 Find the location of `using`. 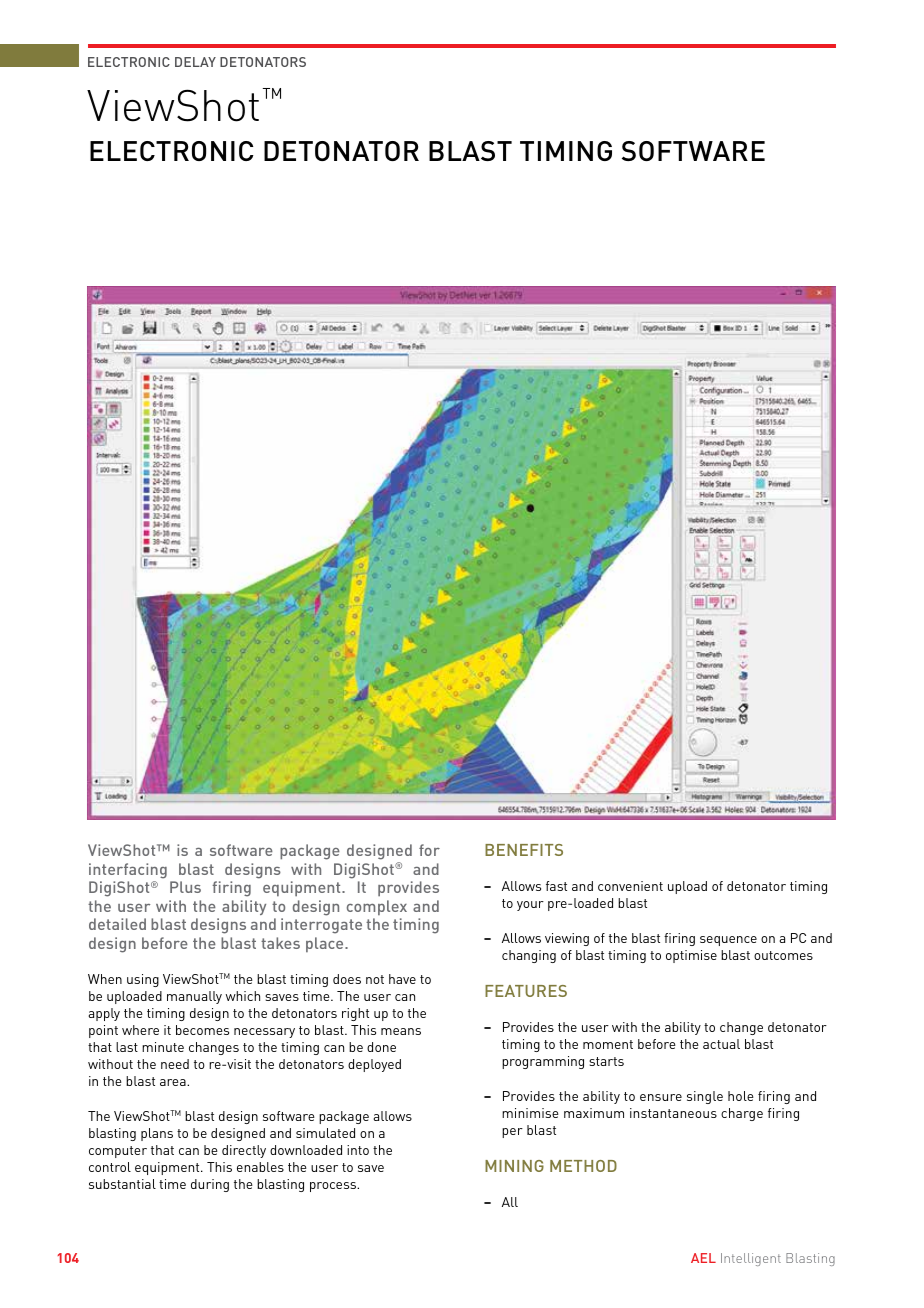

using is located at coordinates (143, 980).
